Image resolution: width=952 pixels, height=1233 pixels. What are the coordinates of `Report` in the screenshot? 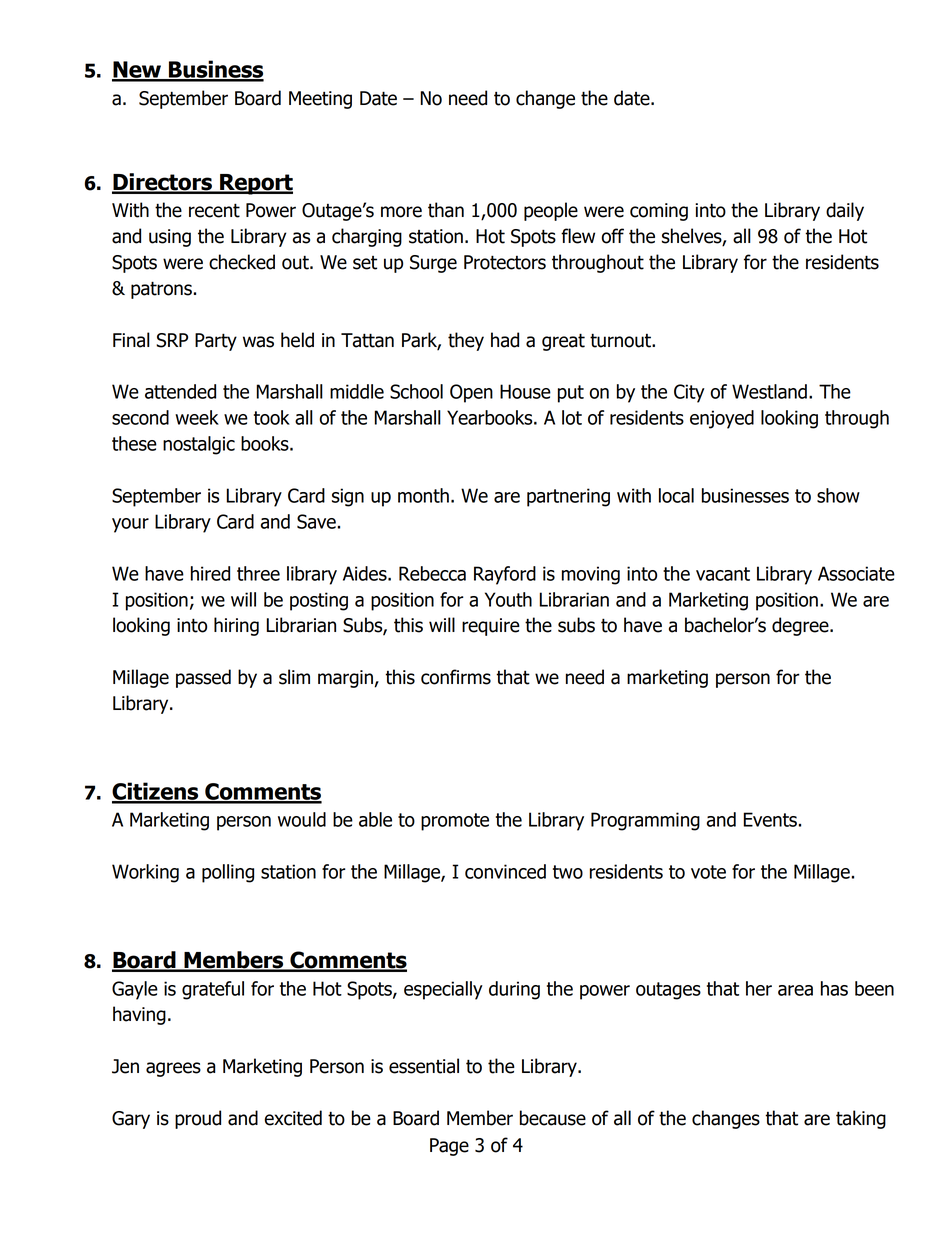 It's located at (255, 184).
